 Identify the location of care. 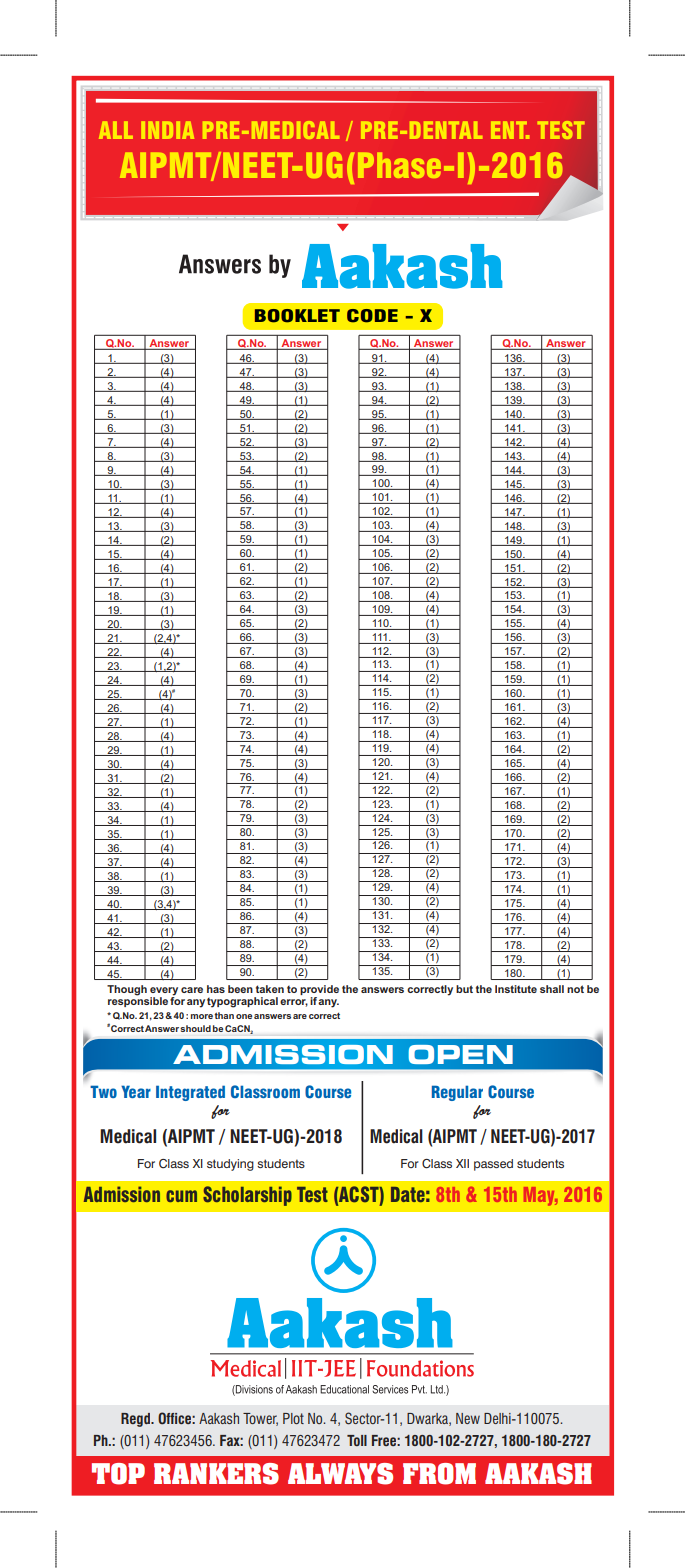
(192, 990).
